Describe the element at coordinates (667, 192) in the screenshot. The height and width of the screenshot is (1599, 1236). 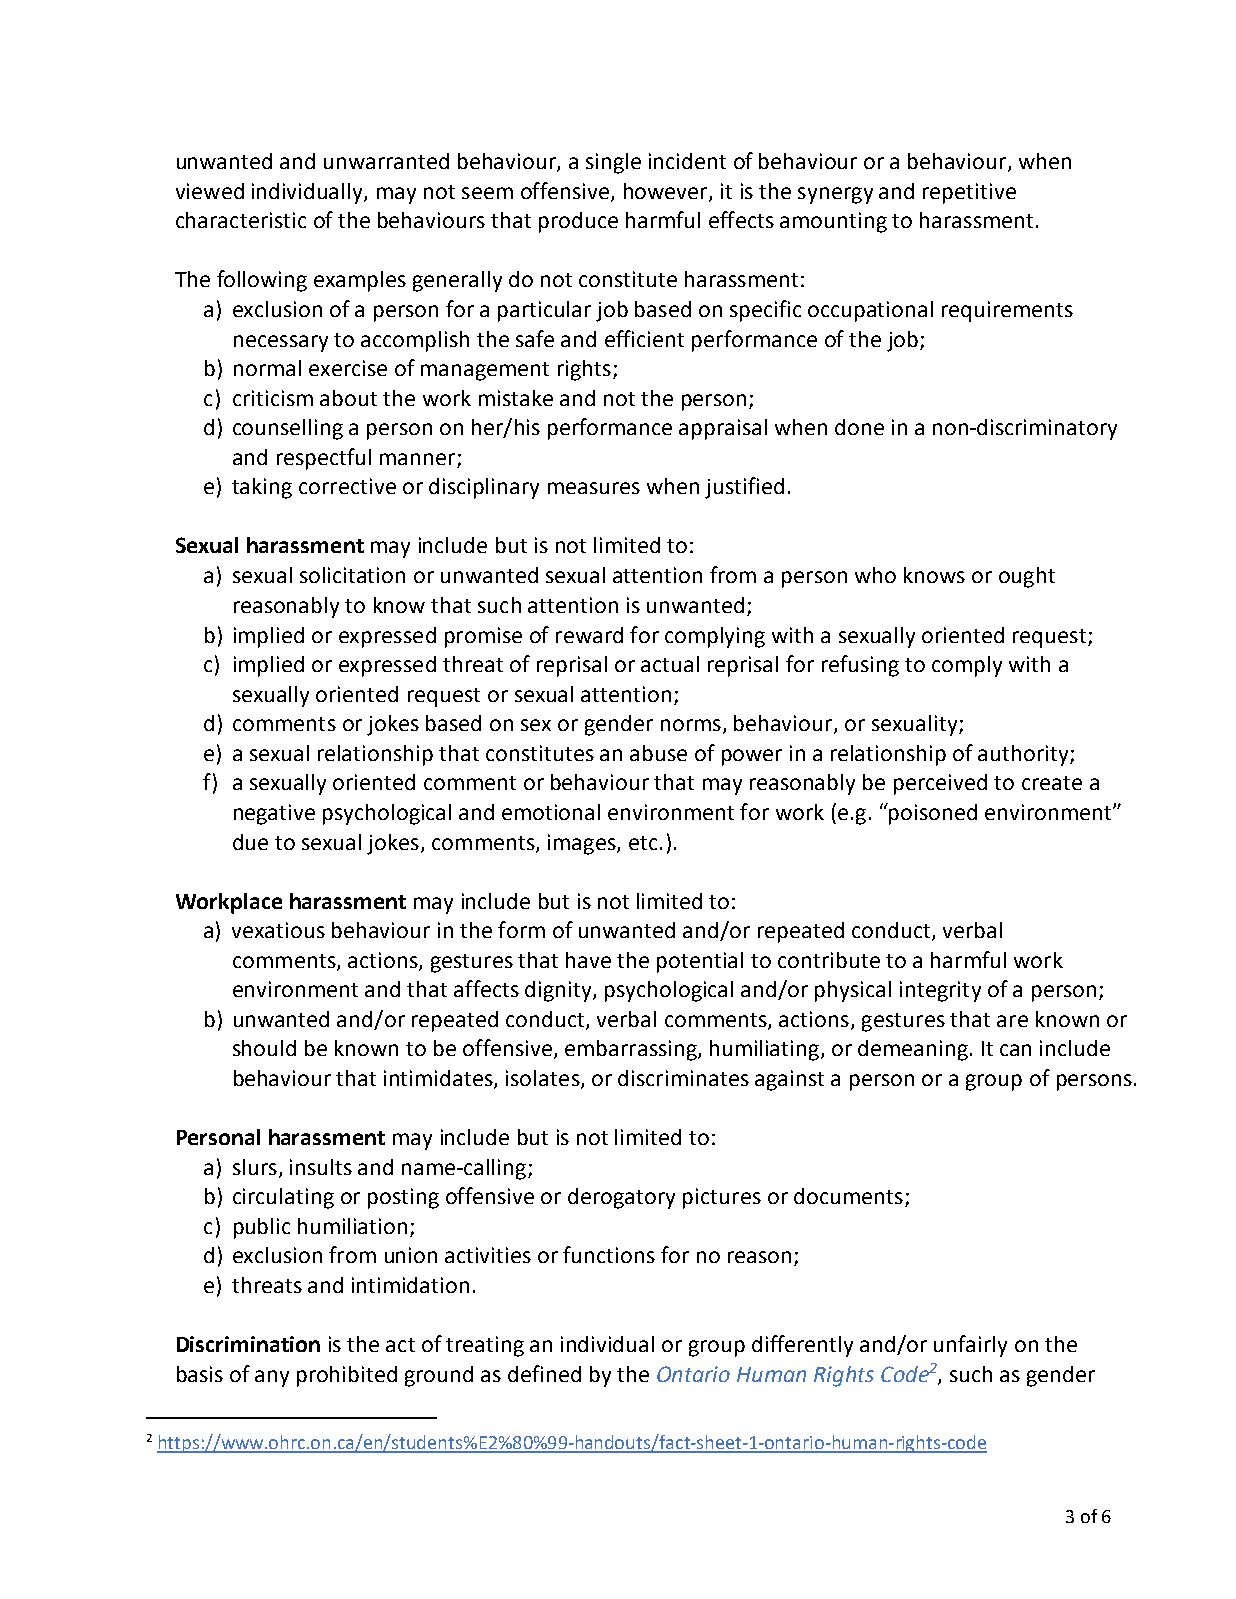
I see `however` at that location.
